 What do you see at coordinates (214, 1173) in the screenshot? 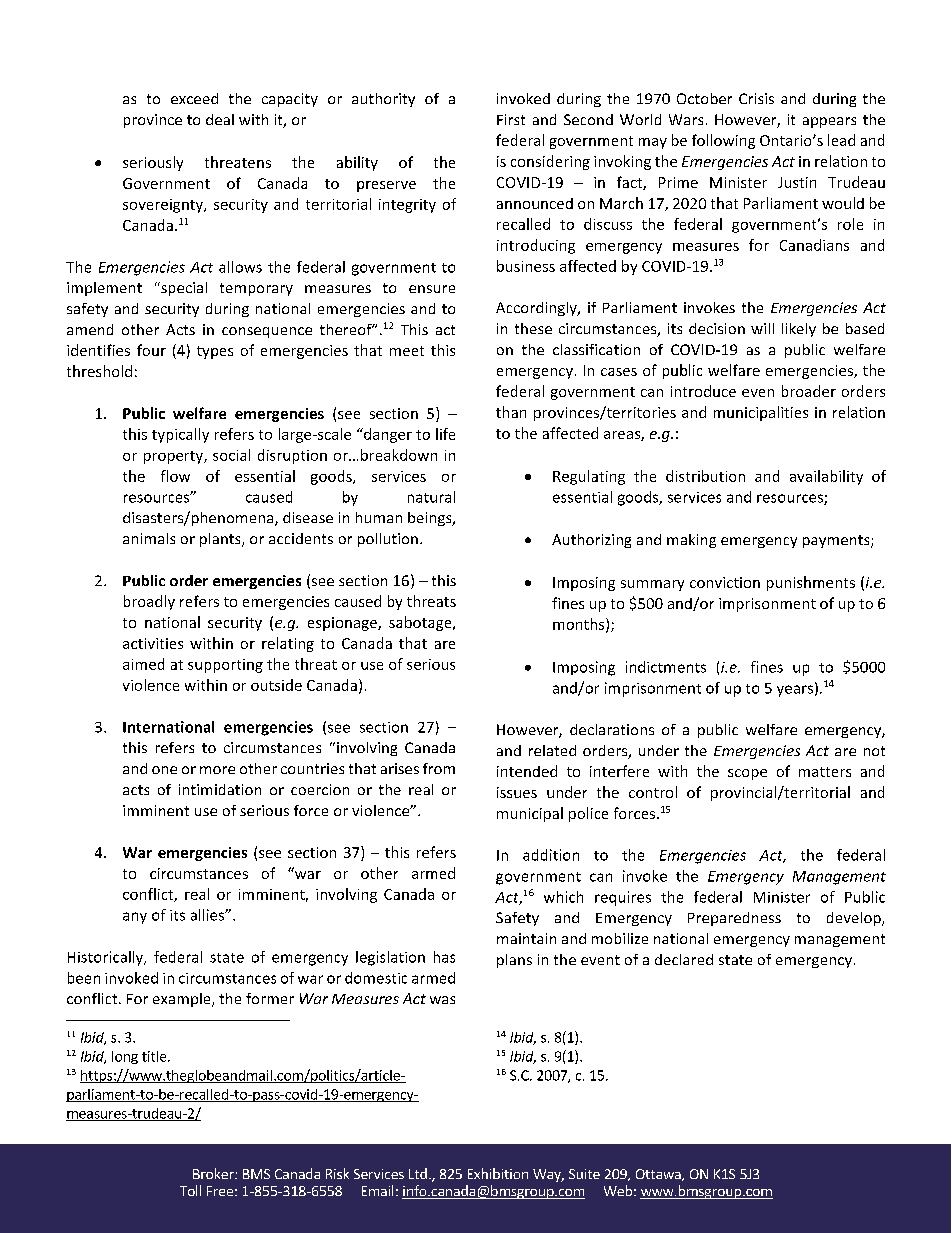
I see `Broker` at bounding box center [214, 1173].
